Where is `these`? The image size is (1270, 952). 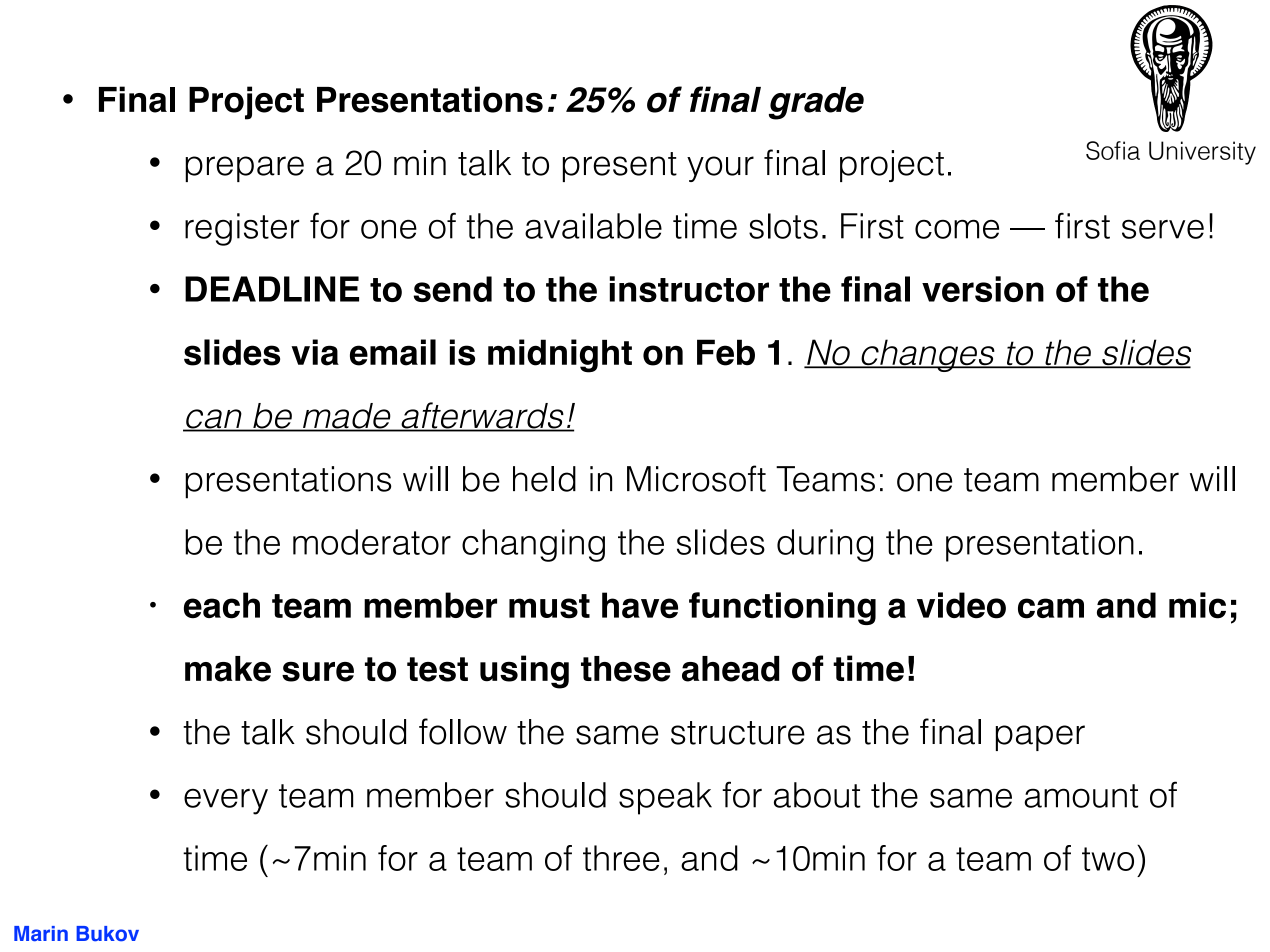
these is located at coordinates (626, 669).
